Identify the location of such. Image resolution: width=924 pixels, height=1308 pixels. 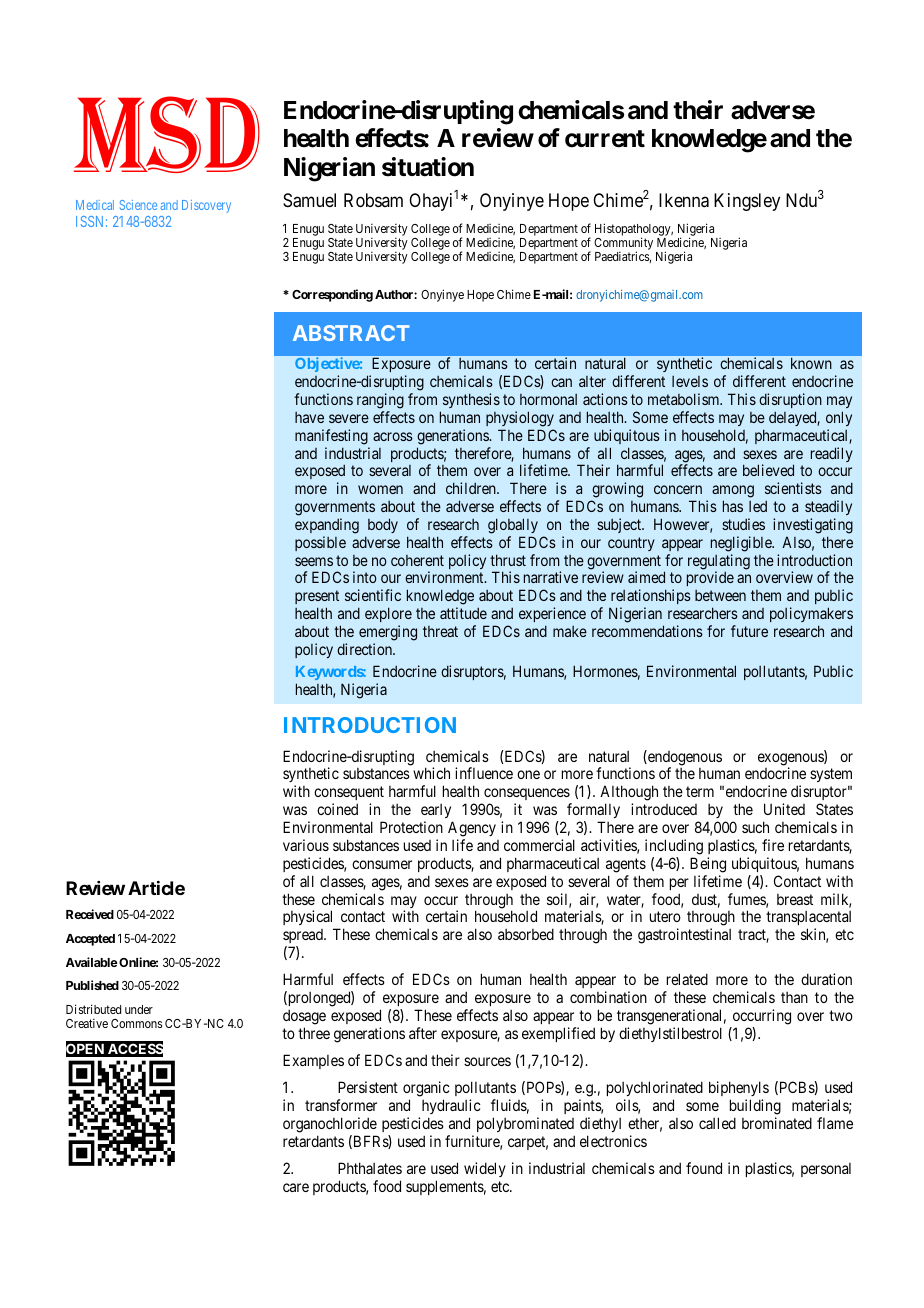
(755, 827).
